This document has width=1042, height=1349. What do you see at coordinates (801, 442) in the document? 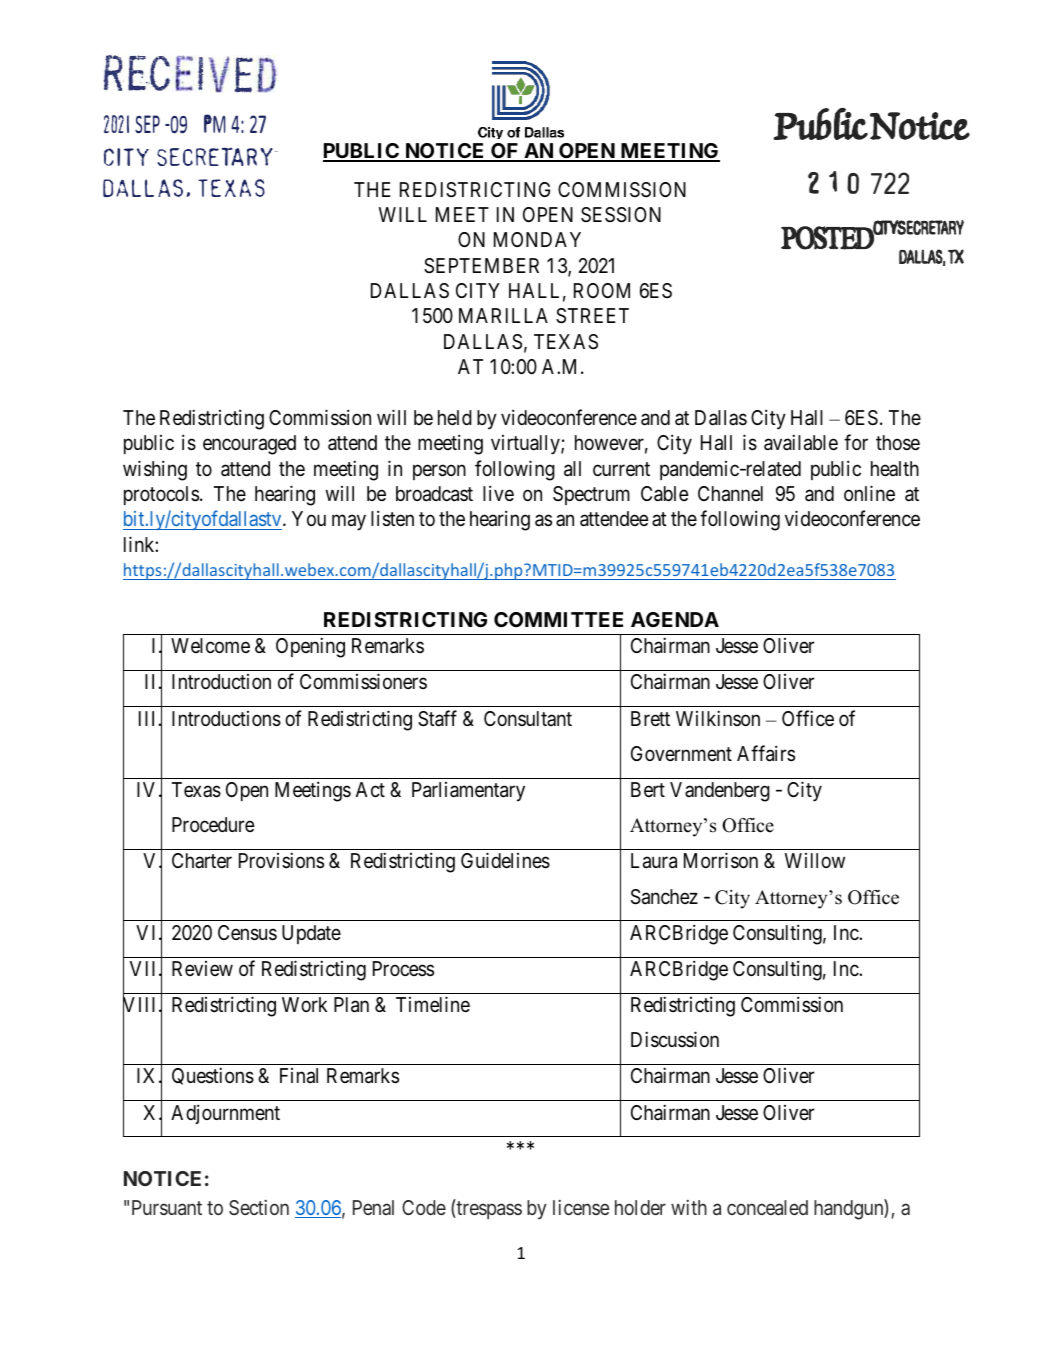
I see `available` at bounding box center [801, 442].
